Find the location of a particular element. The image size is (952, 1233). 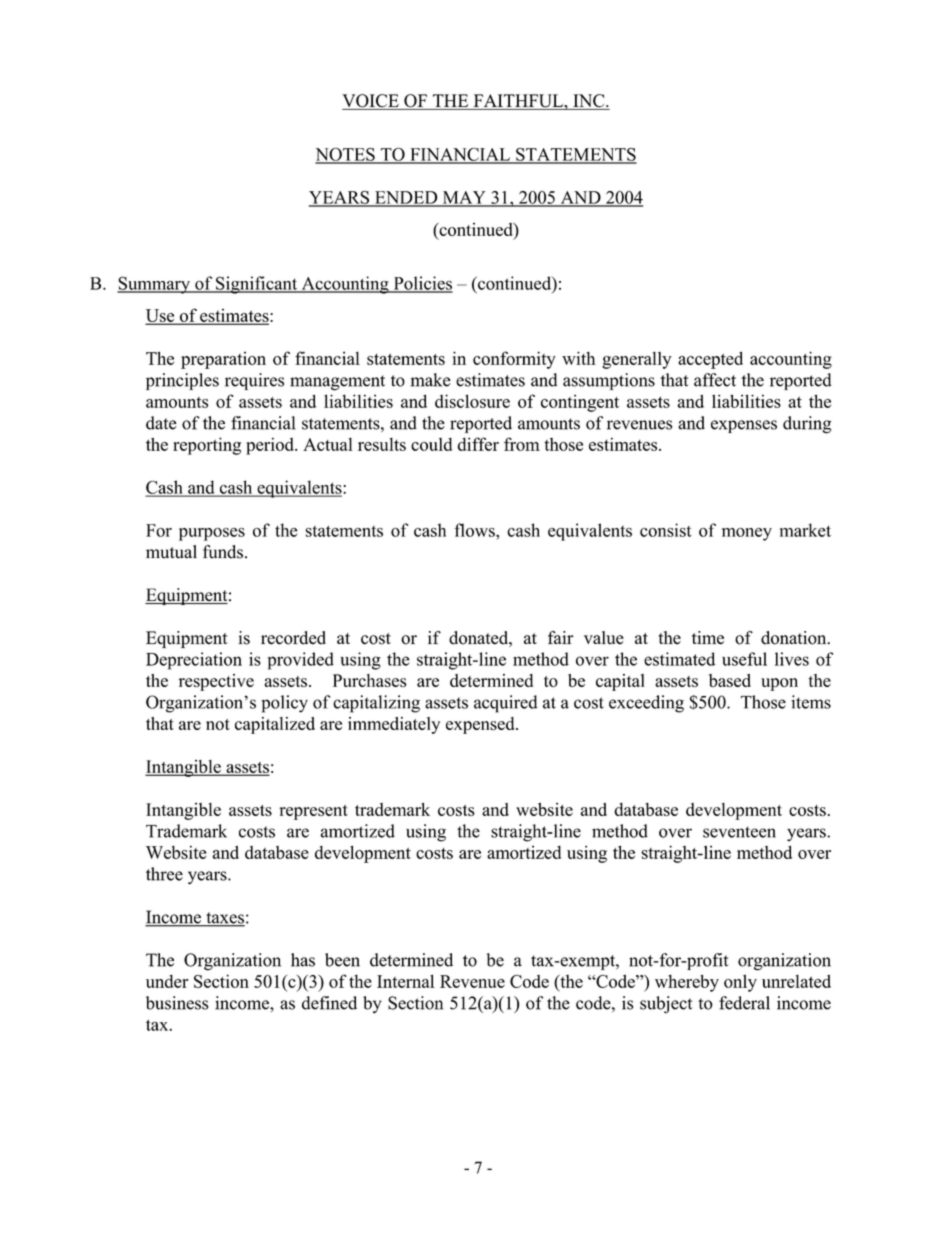

under is located at coordinates (167, 981).
